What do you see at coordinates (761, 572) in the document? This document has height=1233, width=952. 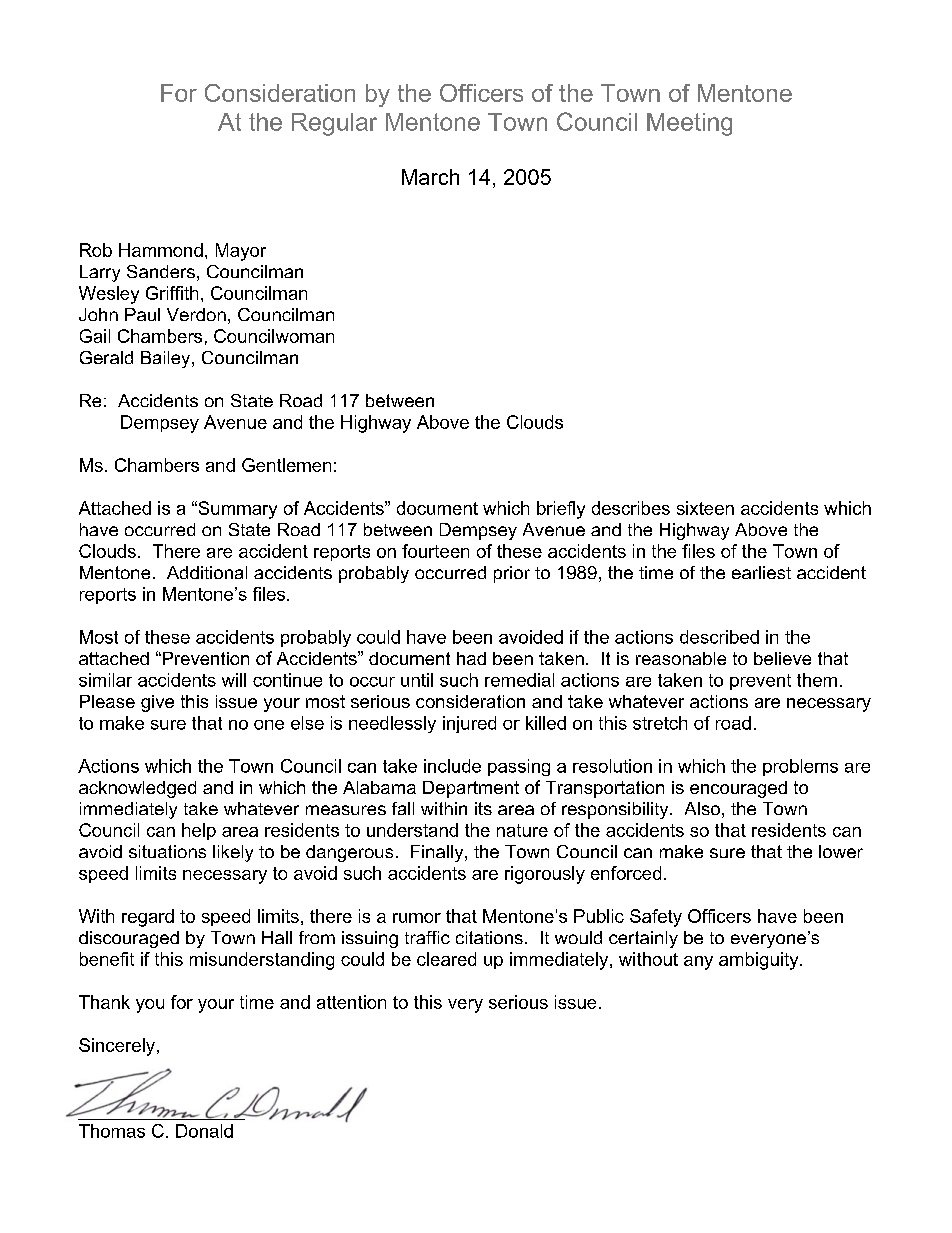 I see `earliest` at bounding box center [761, 572].
